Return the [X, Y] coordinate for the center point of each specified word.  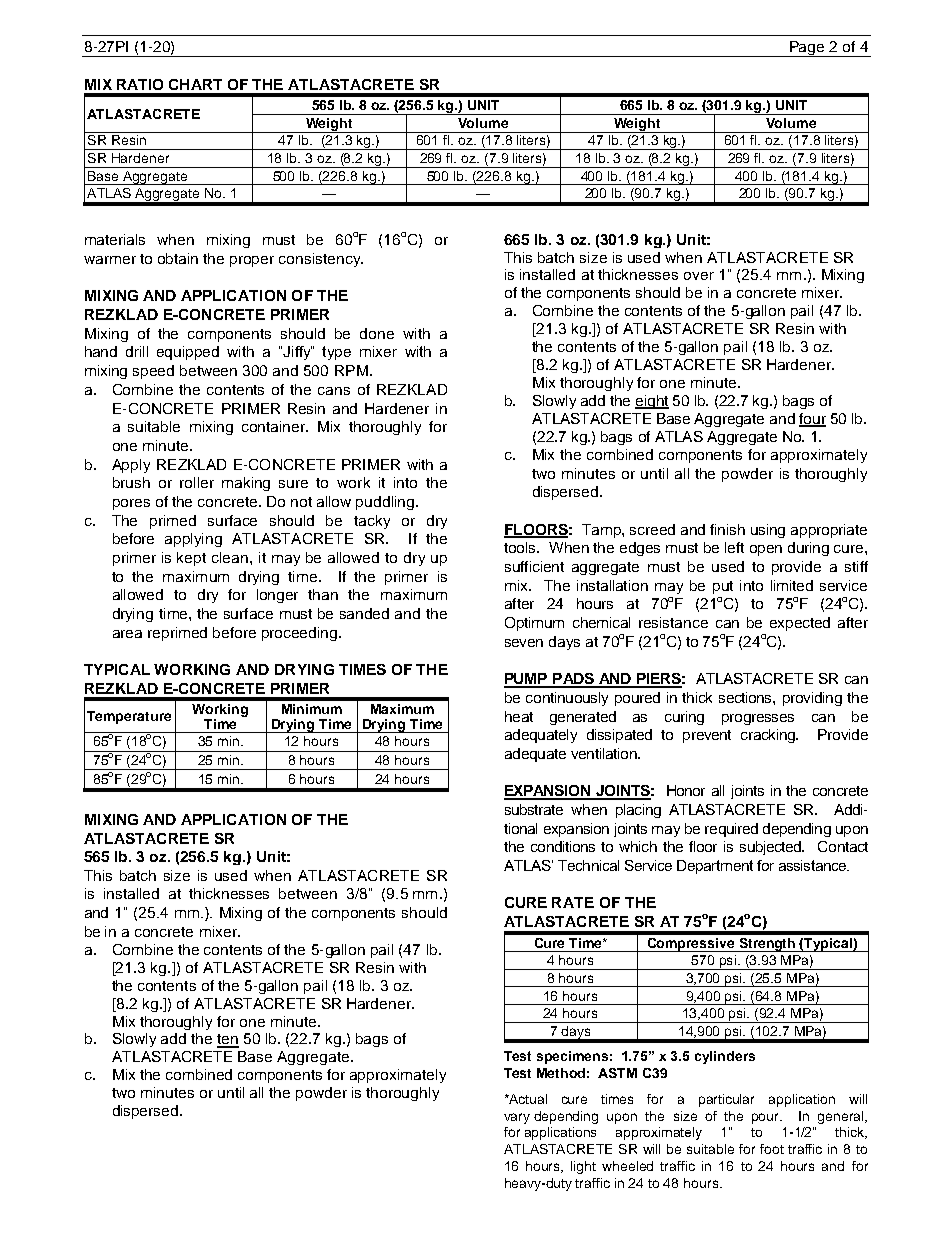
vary [517, 1118]
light [583, 1167]
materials [115, 239]
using [768, 531]
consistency [321, 260]
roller [197, 482]
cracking [769, 736]
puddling [386, 503]
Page [807, 49]
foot [772, 1149]
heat [519, 716]
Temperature [129, 717]
